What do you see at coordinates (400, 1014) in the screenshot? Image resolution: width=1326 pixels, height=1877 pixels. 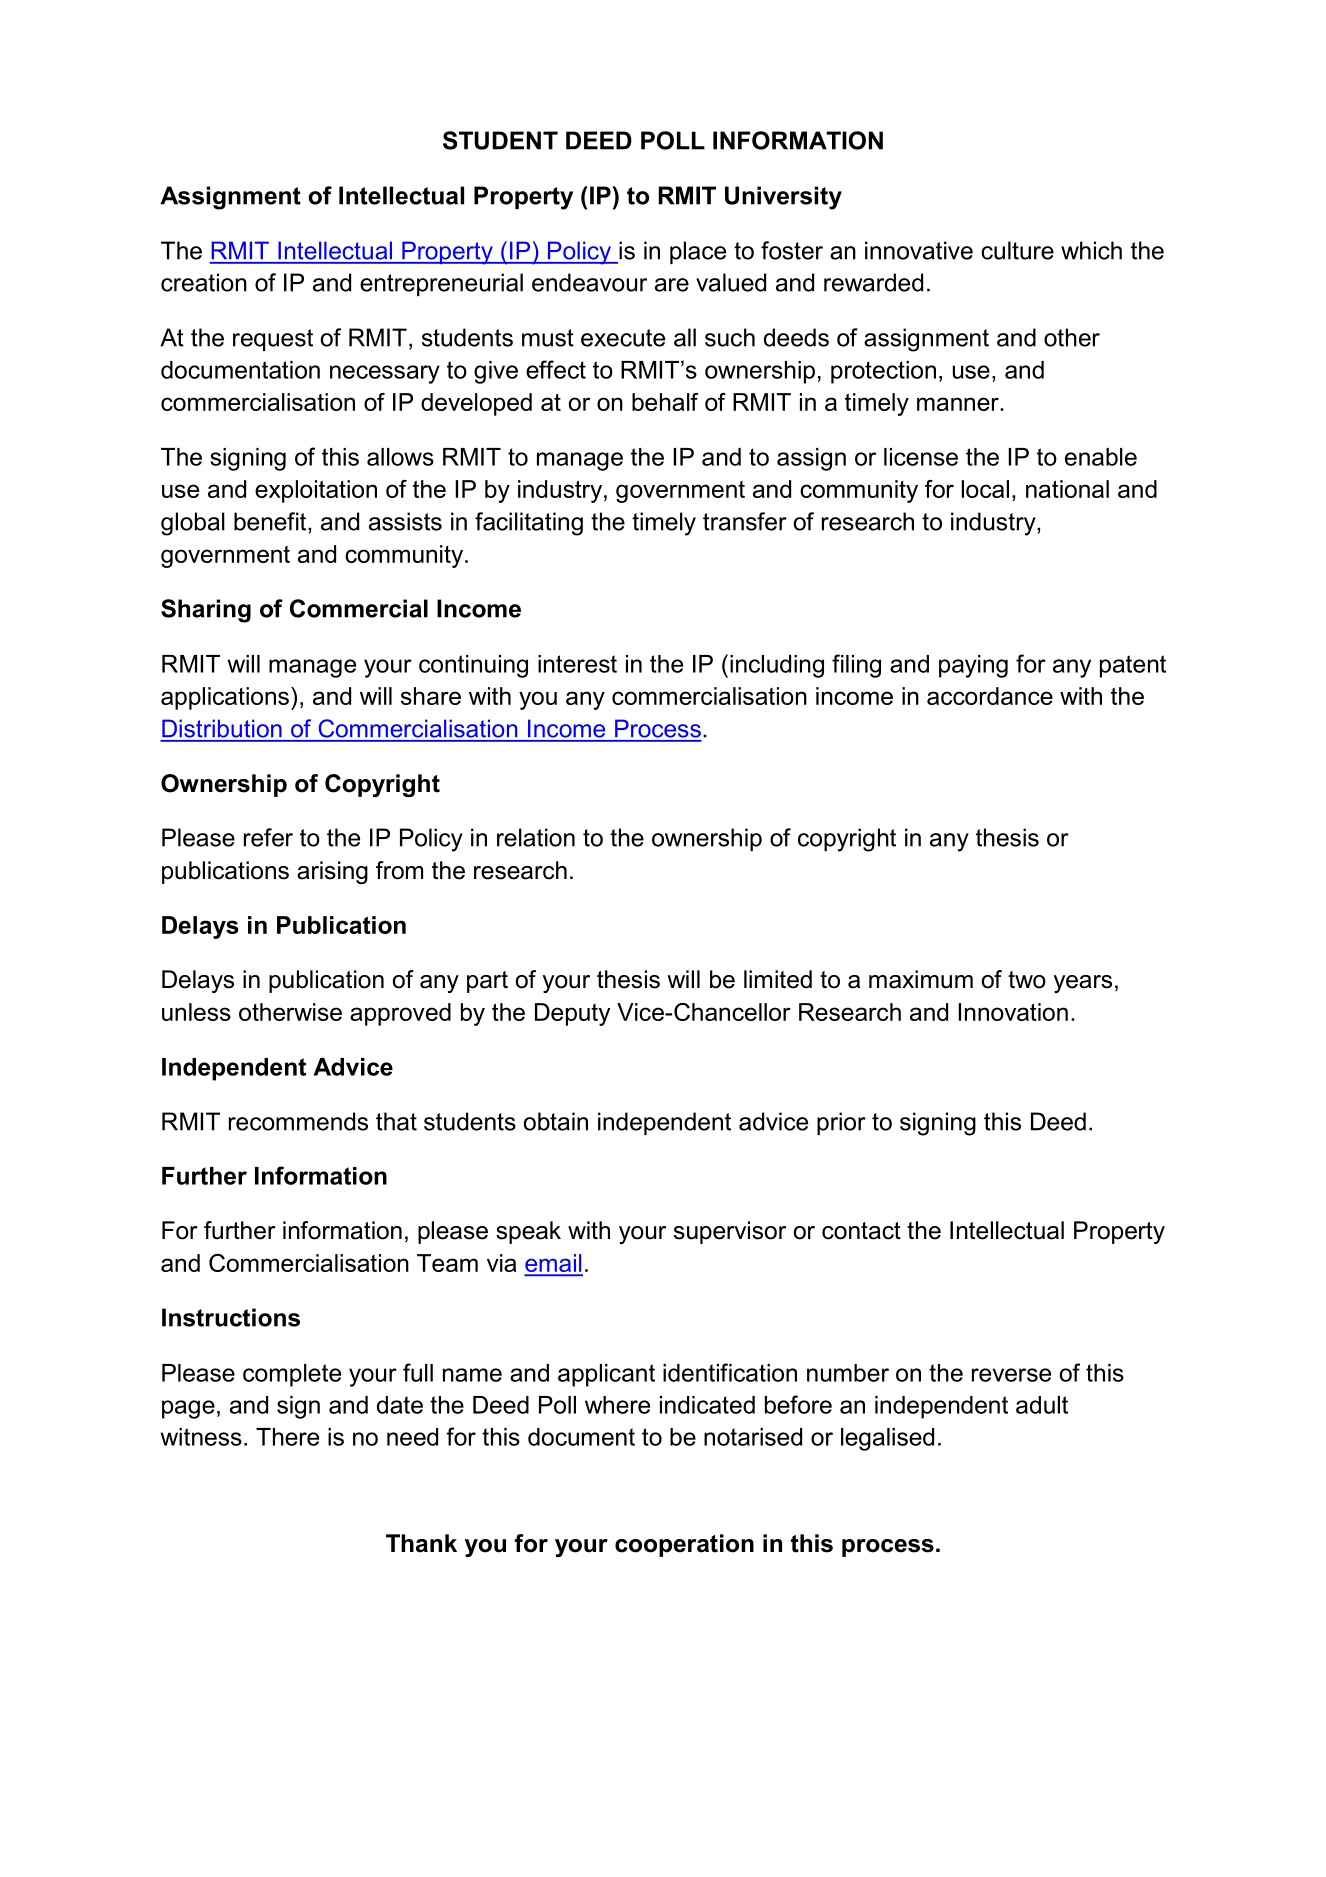 I see `approved` at bounding box center [400, 1014].
